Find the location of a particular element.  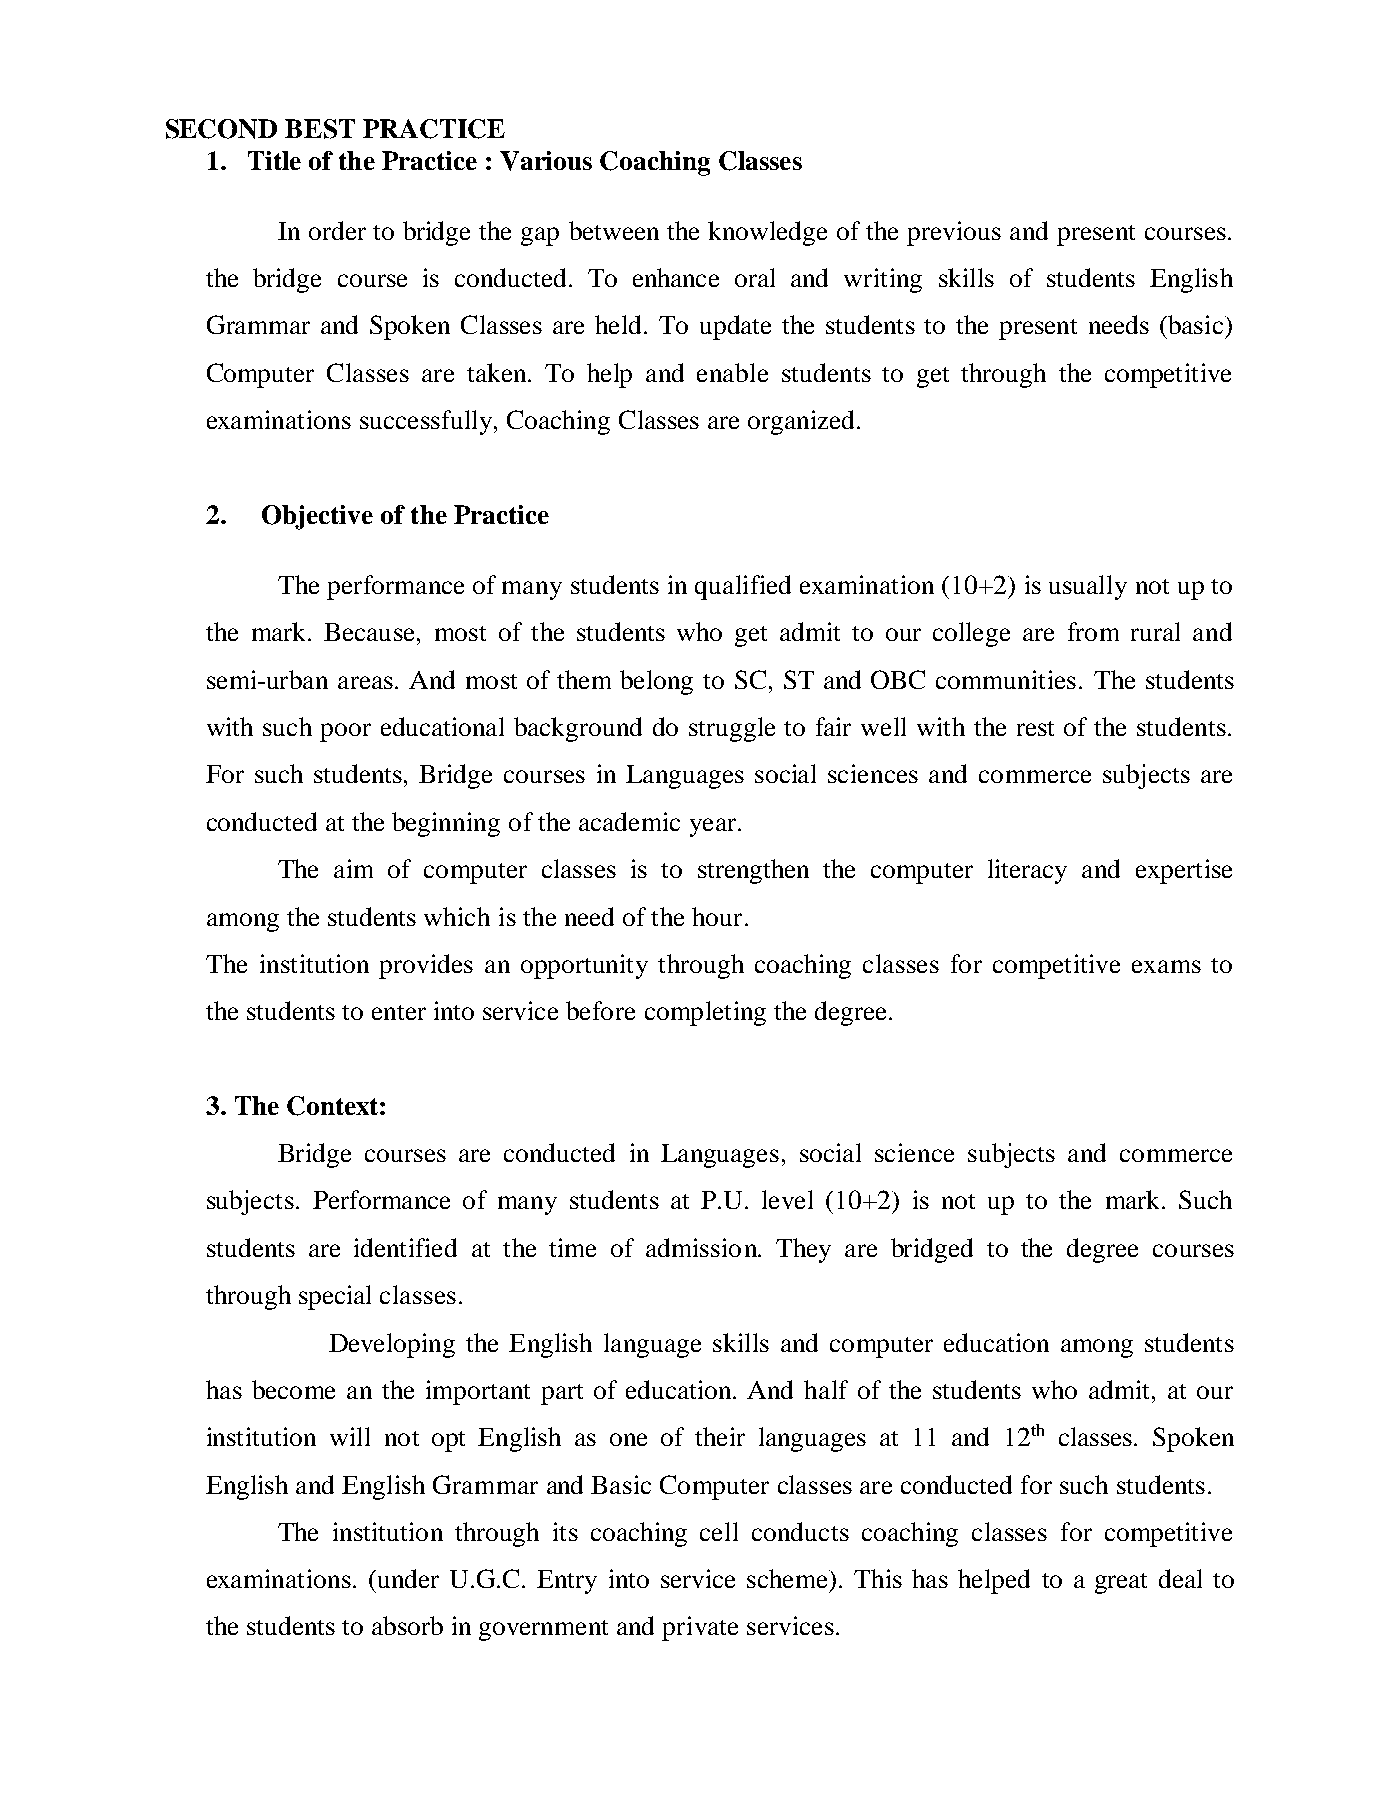

aim is located at coordinates (353, 868).
